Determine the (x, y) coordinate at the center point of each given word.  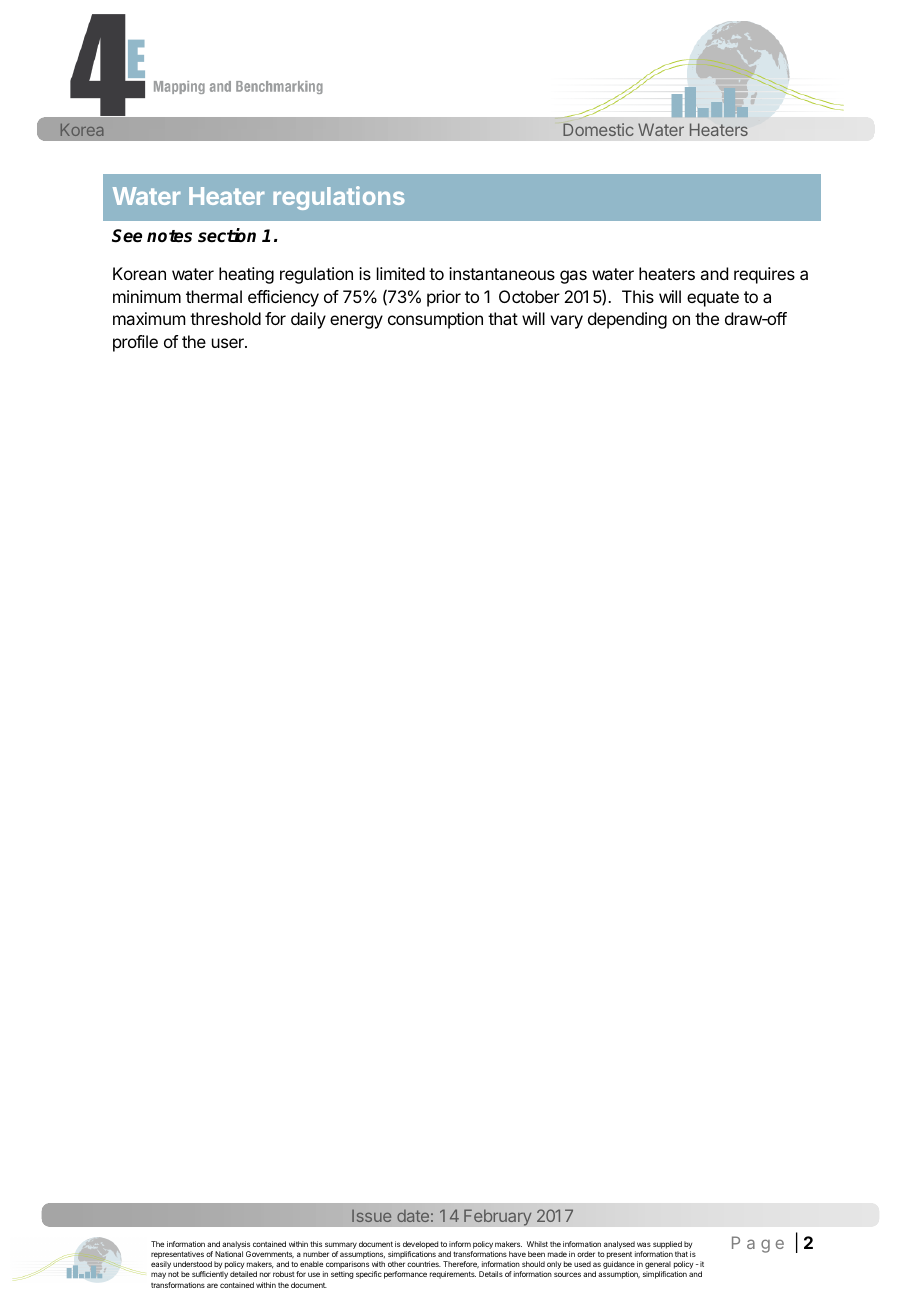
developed (420, 1245)
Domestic (598, 129)
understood (192, 1264)
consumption (435, 320)
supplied (667, 1245)
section (227, 235)
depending (627, 320)
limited (401, 273)
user (229, 343)
